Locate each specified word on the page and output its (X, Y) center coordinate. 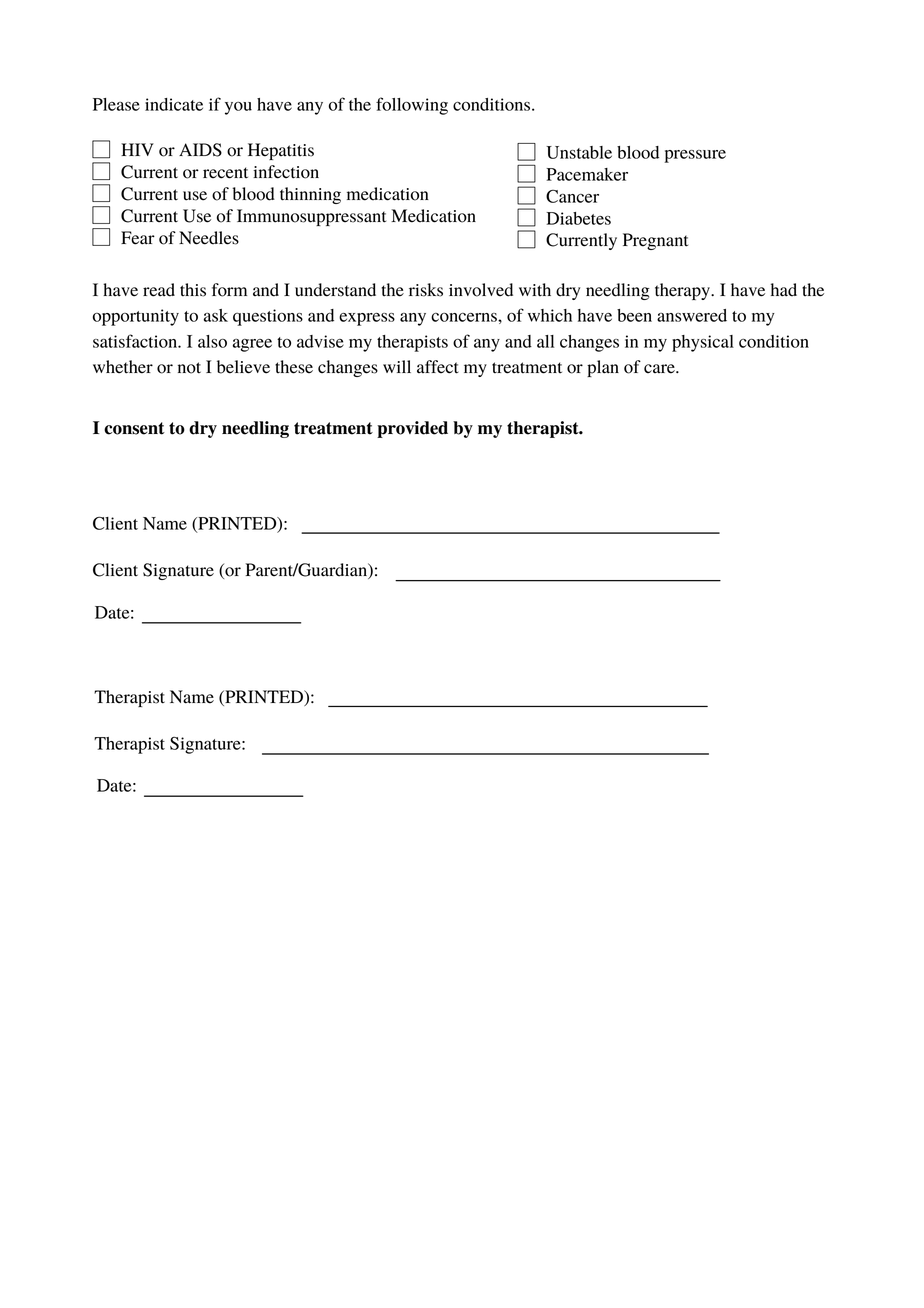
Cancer (572, 196)
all (545, 341)
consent (134, 428)
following (412, 106)
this (193, 290)
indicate (174, 104)
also (212, 341)
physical (703, 343)
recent (225, 173)
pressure (695, 156)
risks (426, 290)
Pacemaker (587, 174)
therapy (683, 291)
